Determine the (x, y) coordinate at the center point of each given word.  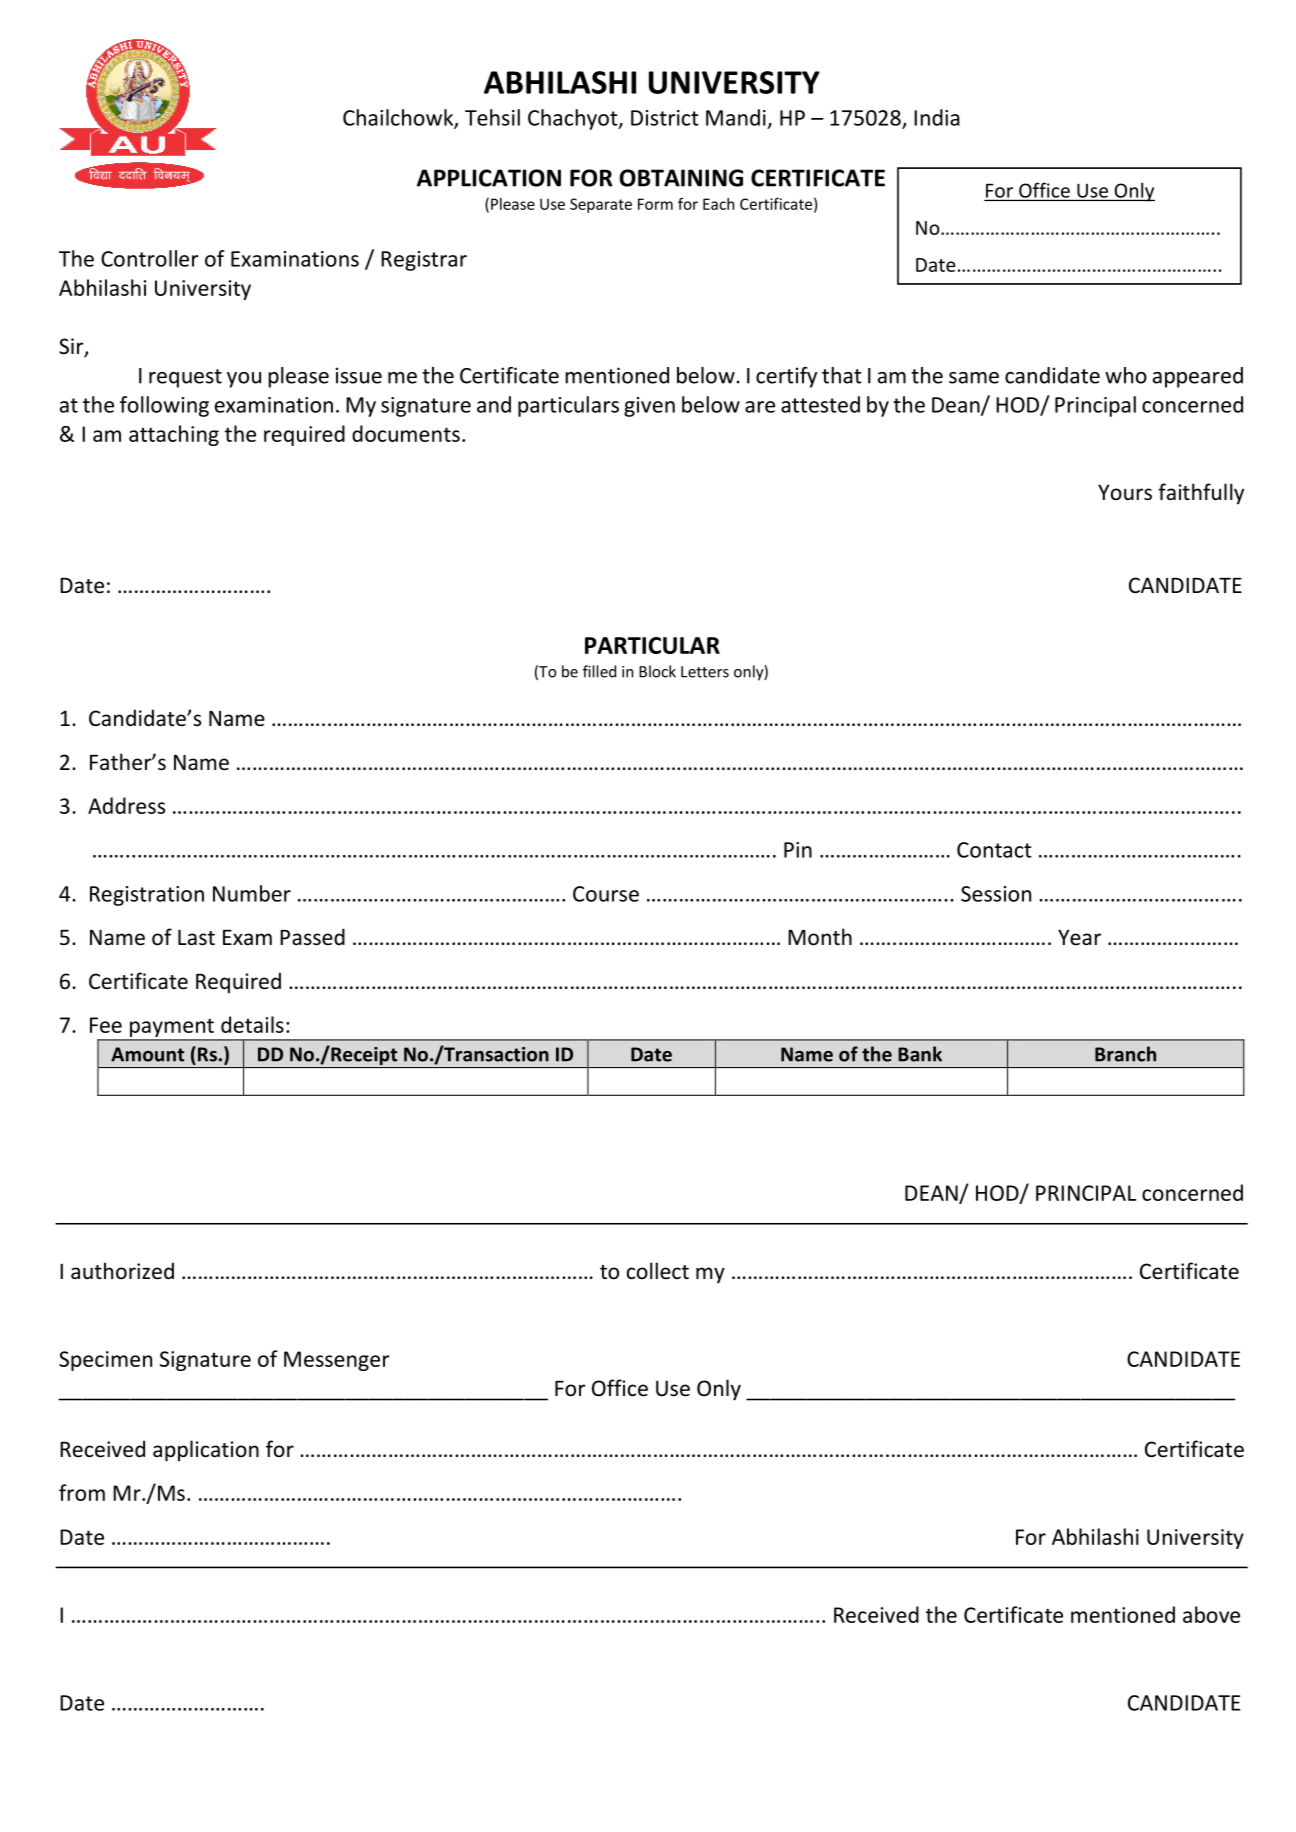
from (82, 1492)
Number (252, 893)
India (937, 117)
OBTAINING (681, 178)
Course (606, 894)
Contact (994, 850)
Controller (150, 258)
